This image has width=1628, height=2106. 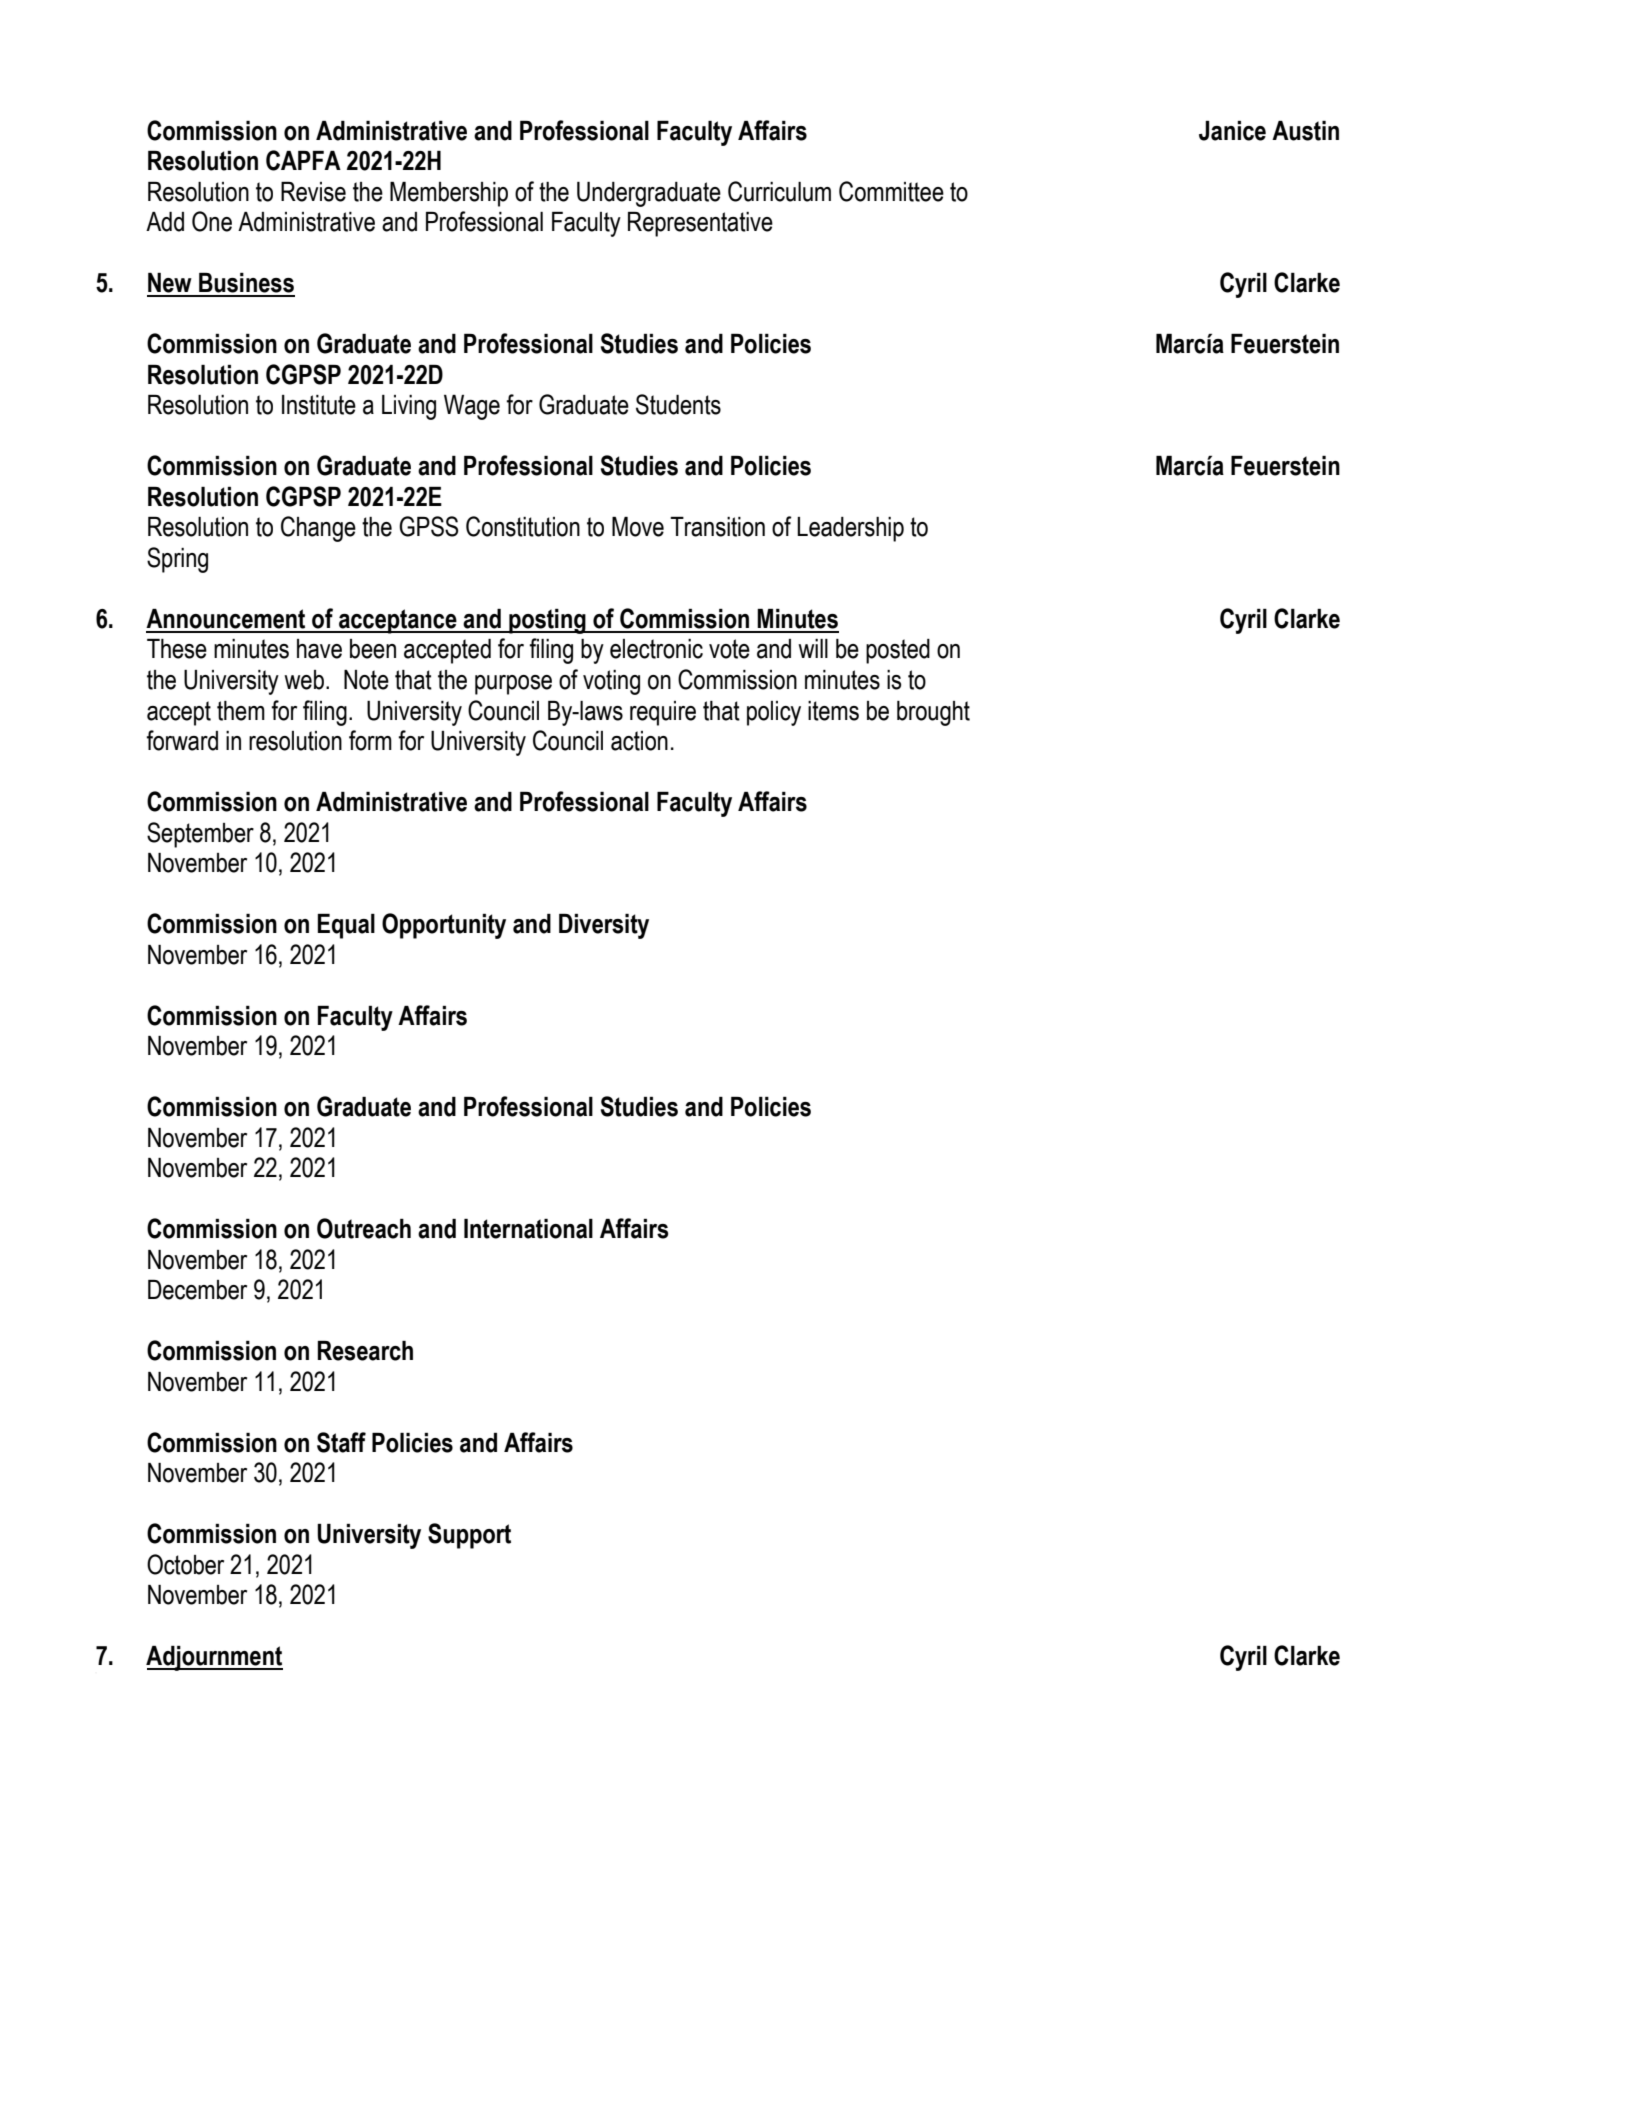 I want to click on Curriculum, so click(x=779, y=191).
